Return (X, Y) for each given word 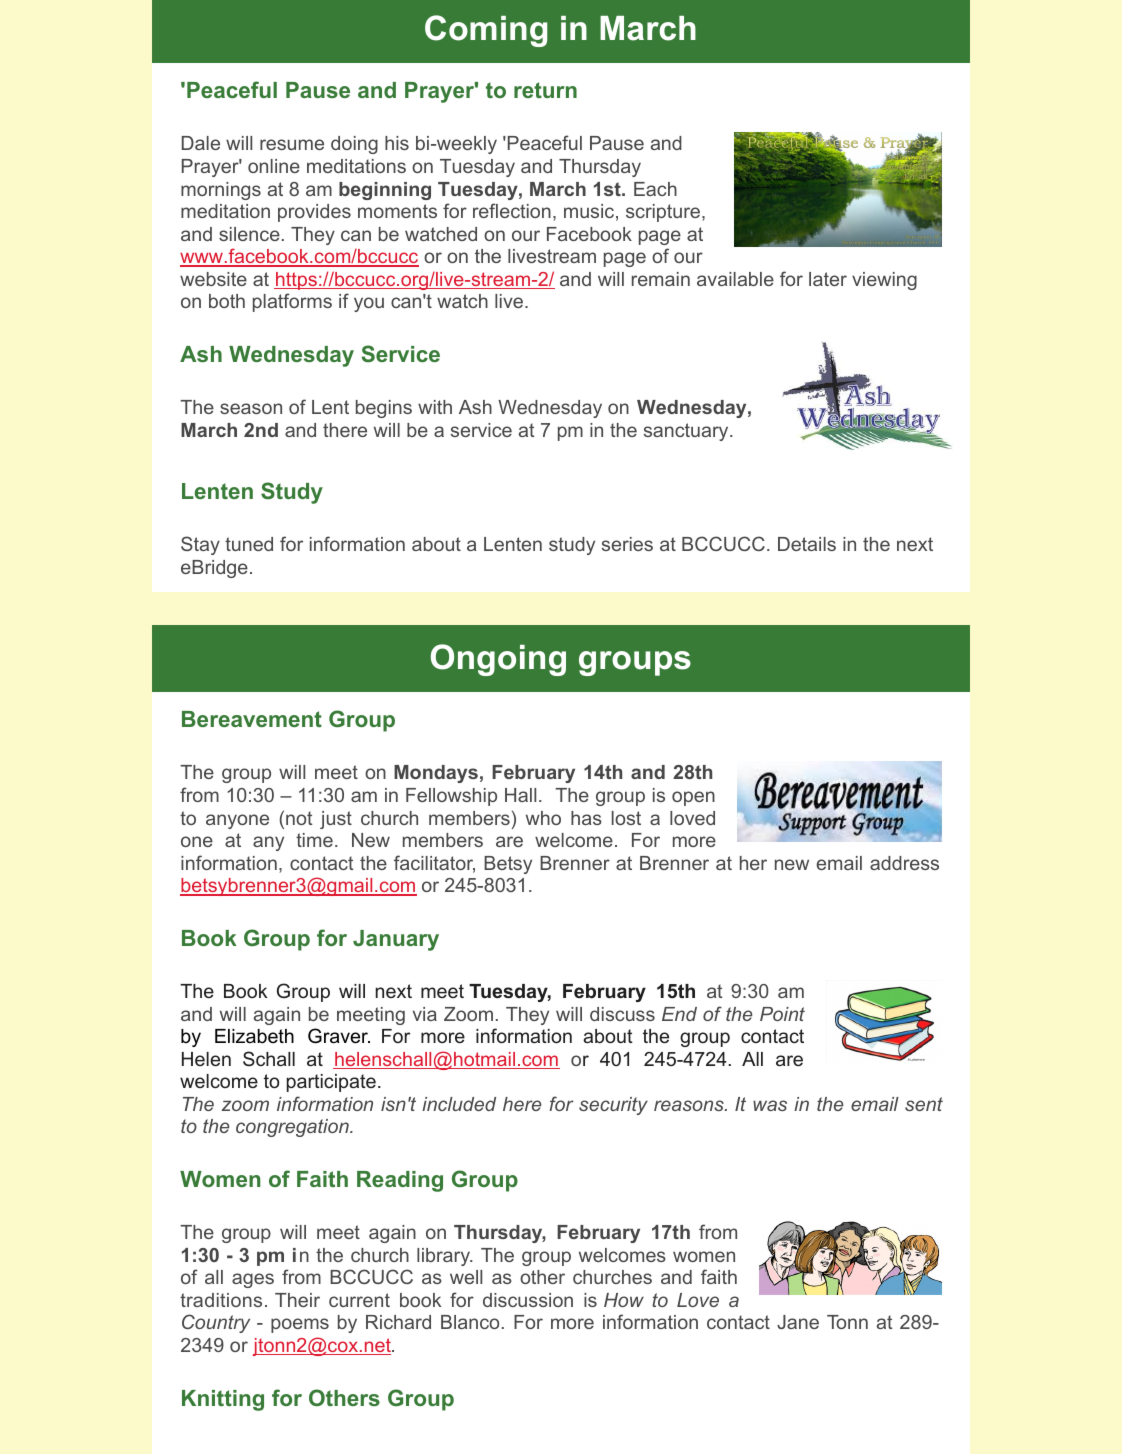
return (545, 90)
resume (292, 144)
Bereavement (252, 719)
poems (300, 1325)
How (624, 1300)
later (828, 279)
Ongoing (498, 660)
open (693, 798)
